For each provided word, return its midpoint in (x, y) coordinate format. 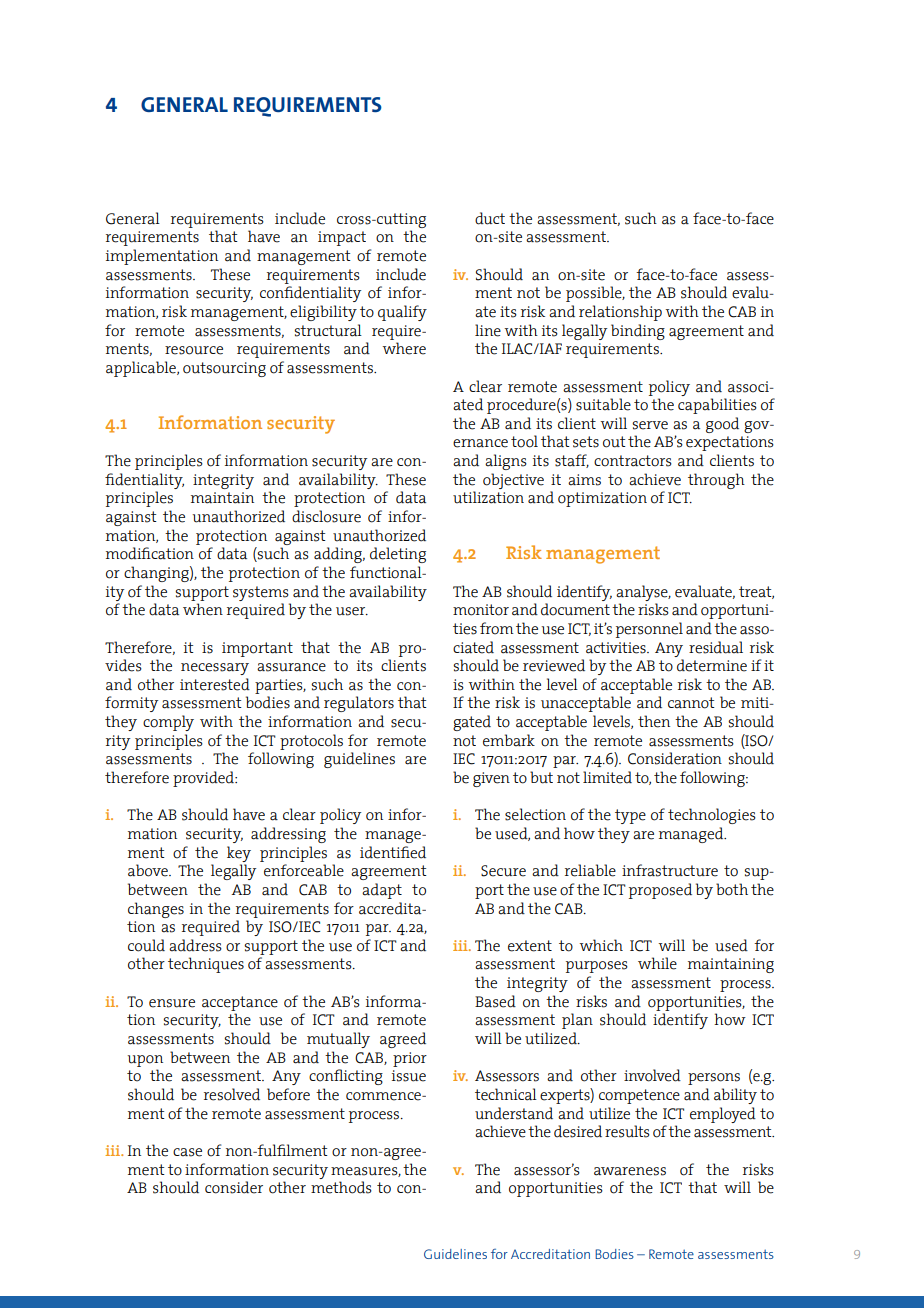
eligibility (323, 313)
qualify (402, 313)
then (654, 721)
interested (215, 684)
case (187, 1152)
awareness (630, 1171)
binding (638, 332)
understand (514, 1113)
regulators (359, 704)
